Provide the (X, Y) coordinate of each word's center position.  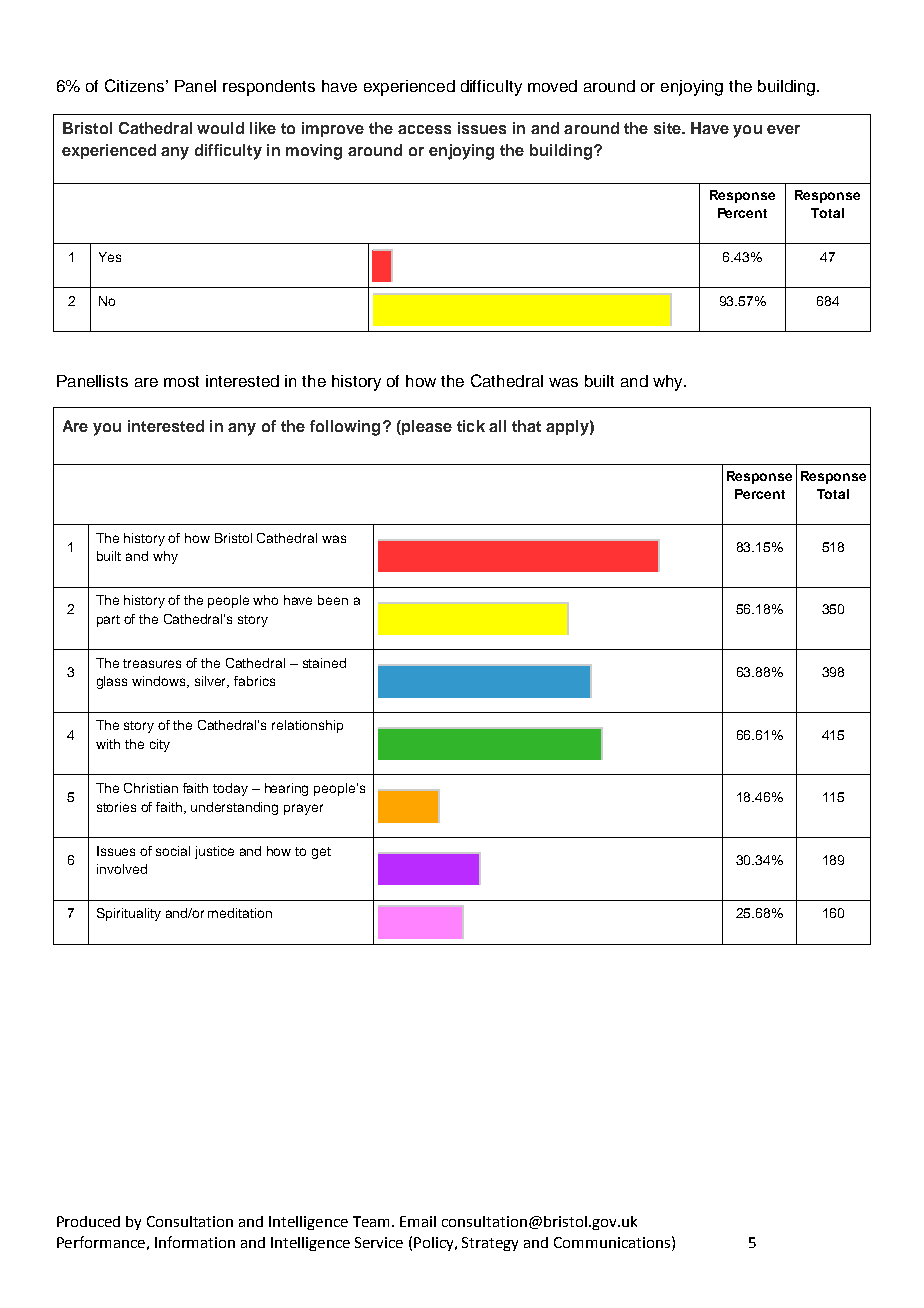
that (526, 426)
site (668, 128)
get (321, 853)
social (173, 851)
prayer (303, 809)
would (220, 128)
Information (195, 1242)
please (426, 427)
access (424, 129)
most (181, 381)
